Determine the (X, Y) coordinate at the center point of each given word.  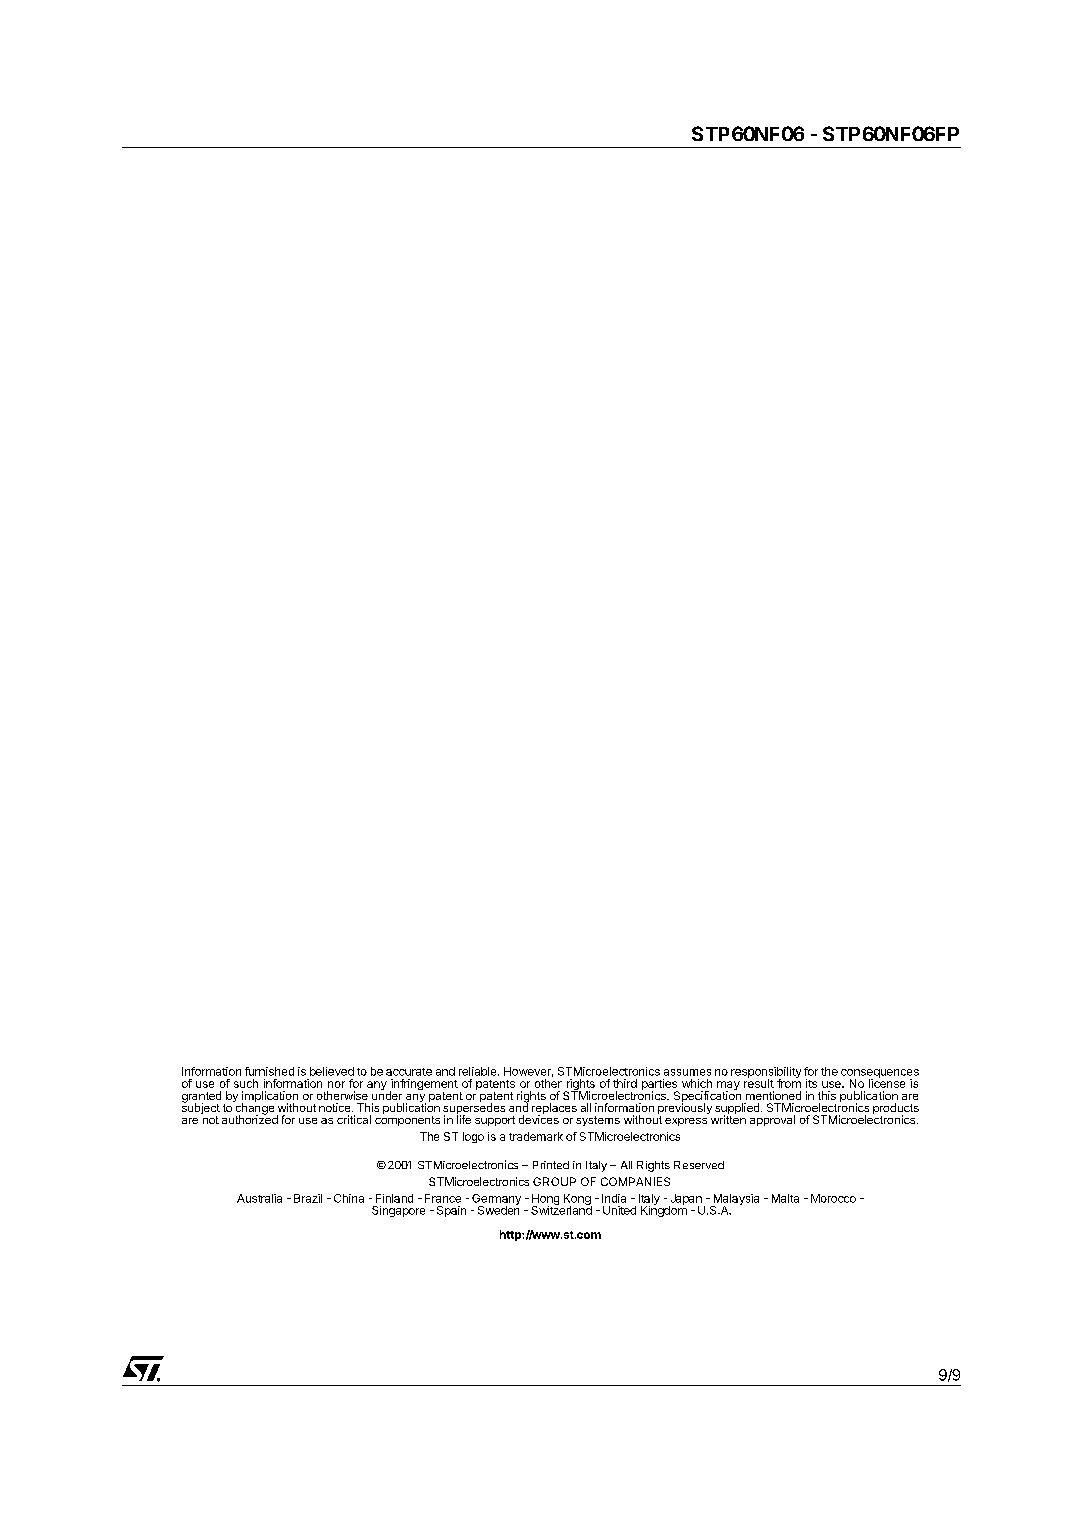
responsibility (766, 1074)
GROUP (554, 1181)
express (686, 1122)
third (625, 1083)
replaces (554, 1109)
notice (336, 1107)
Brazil (308, 1198)
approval (772, 1120)
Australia (259, 1198)
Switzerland (561, 1209)
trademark (536, 1136)
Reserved (699, 1165)
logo (473, 1137)
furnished (269, 1071)
